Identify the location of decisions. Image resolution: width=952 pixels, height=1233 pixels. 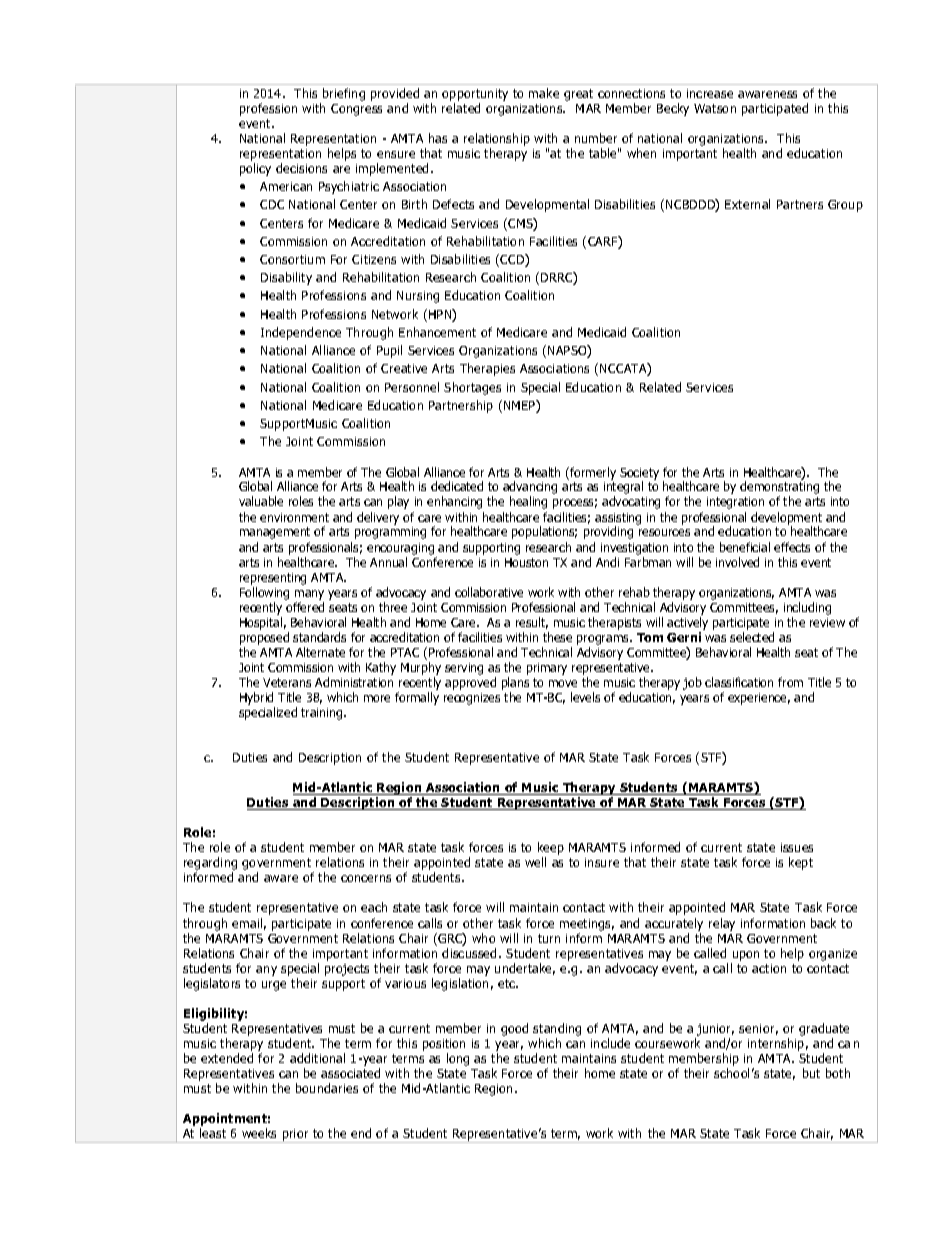
(301, 168).
